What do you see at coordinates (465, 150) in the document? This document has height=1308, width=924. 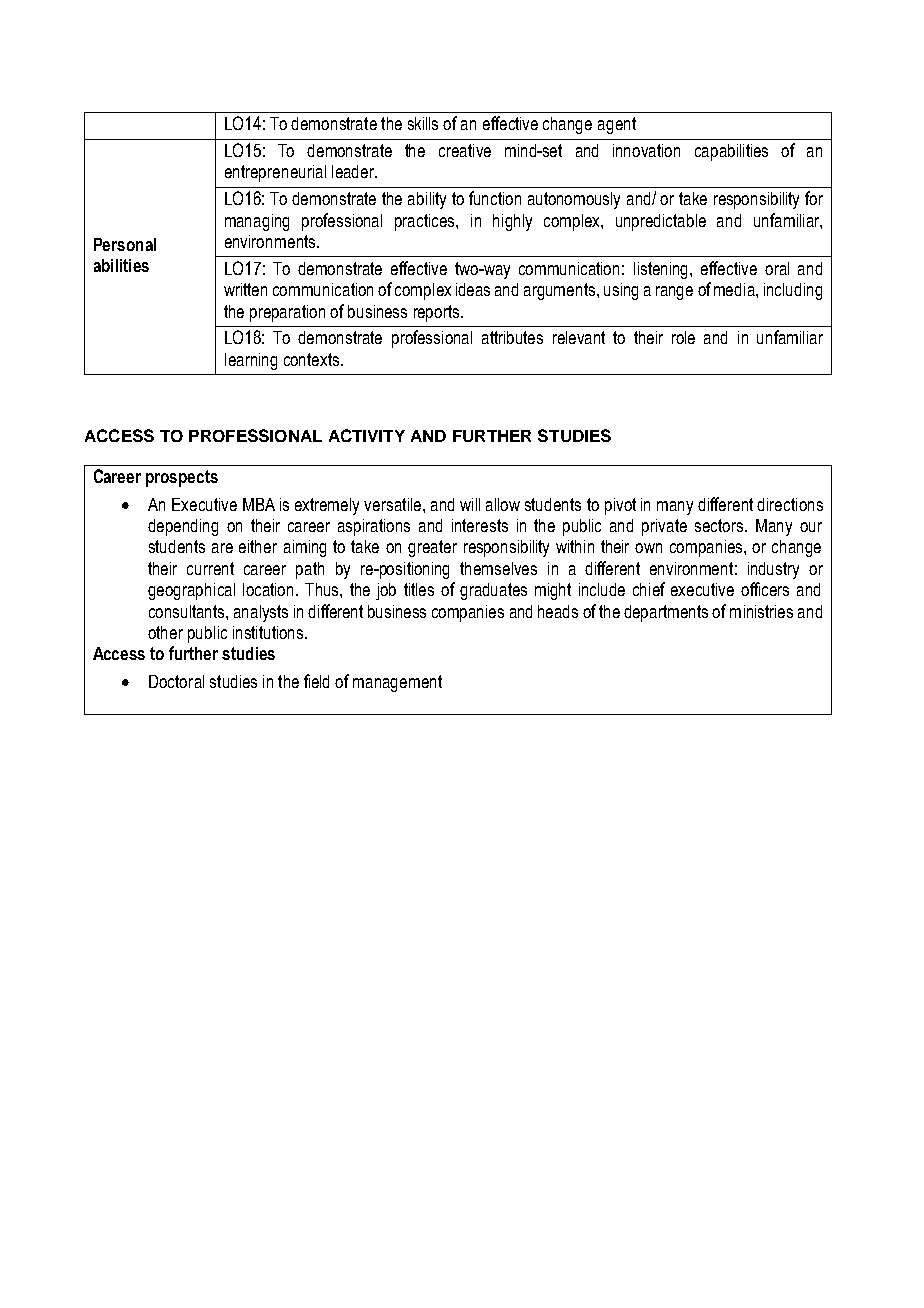 I see `creative` at bounding box center [465, 150].
